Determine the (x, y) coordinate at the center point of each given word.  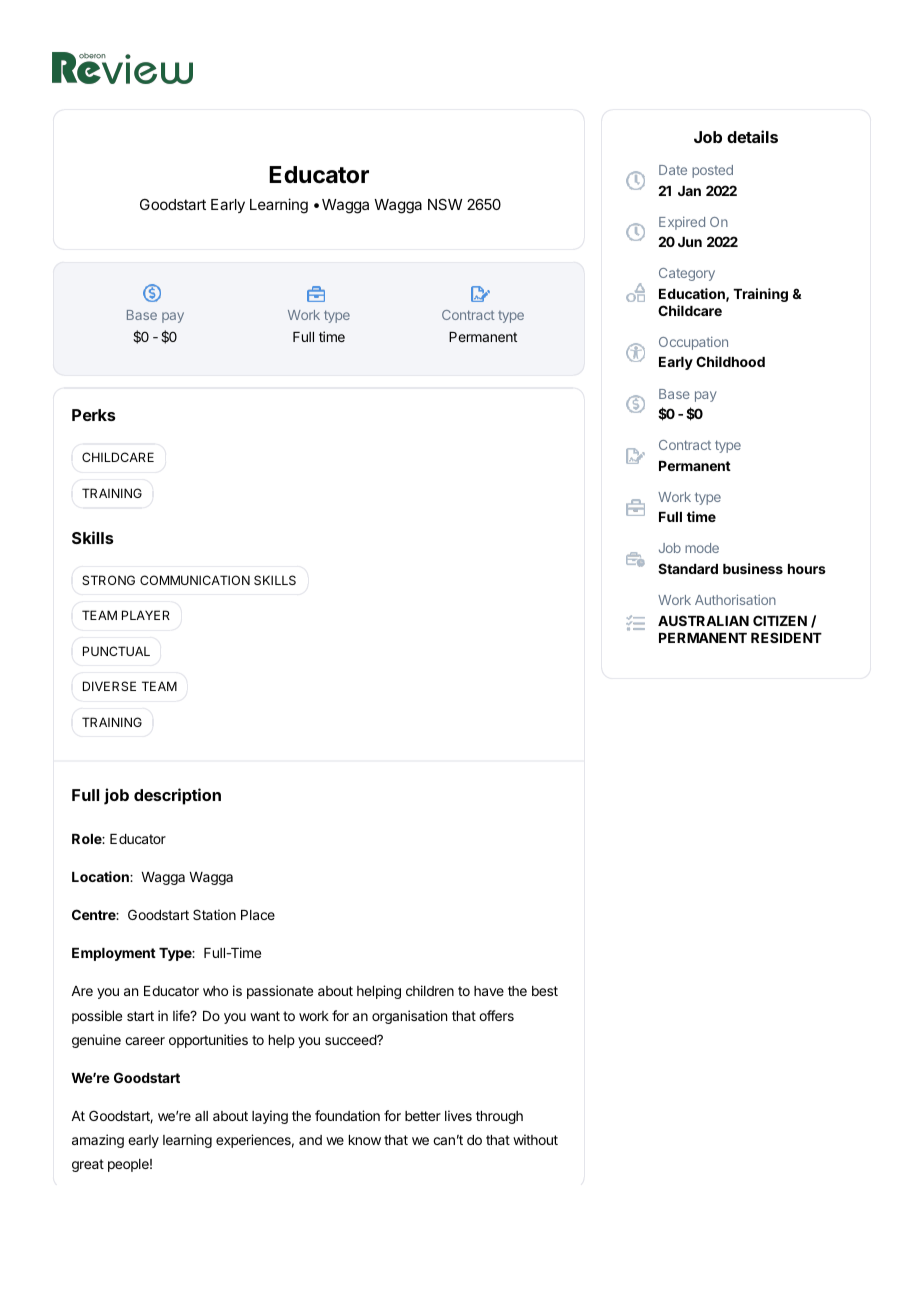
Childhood (730, 361)
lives (458, 1115)
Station (214, 914)
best (545, 991)
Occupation (693, 343)
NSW (445, 204)
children (430, 990)
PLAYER (146, 615)
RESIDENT (786, 637)
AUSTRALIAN (703, 620)
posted (712, 171)
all (201, 1116)
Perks (94, 415)
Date (673, 170)
